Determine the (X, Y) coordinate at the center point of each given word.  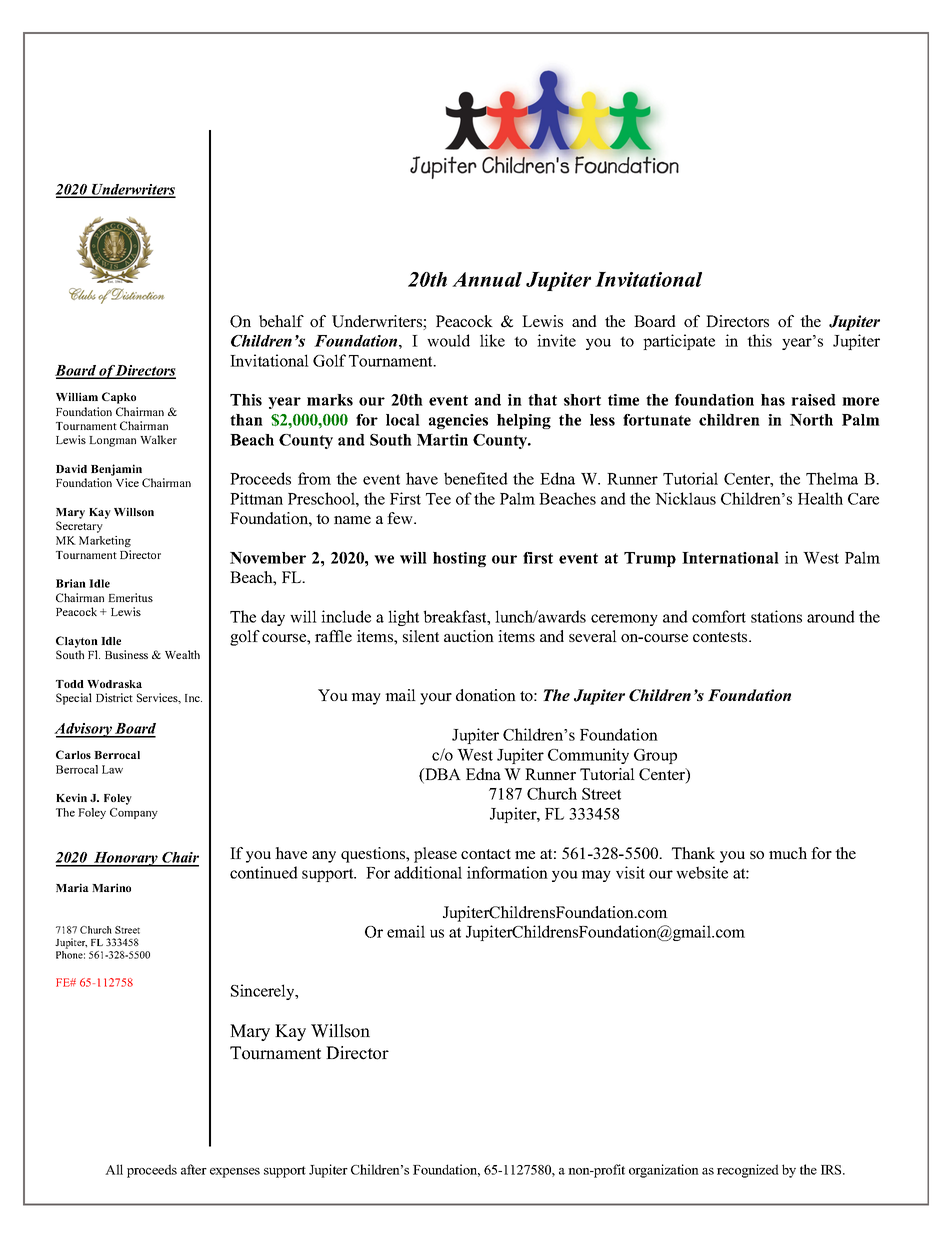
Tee (438, 499)
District (114, 697)
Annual (487, 279)
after (194, 1169)
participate (679, 342)
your (436, 699)
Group (655, 756)
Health (820, 498)
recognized (748, 1171)
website (702, 872)
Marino (111, 887)
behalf (281, 321)
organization (664, 1171)
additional (428, 872)
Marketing (105, 541)
